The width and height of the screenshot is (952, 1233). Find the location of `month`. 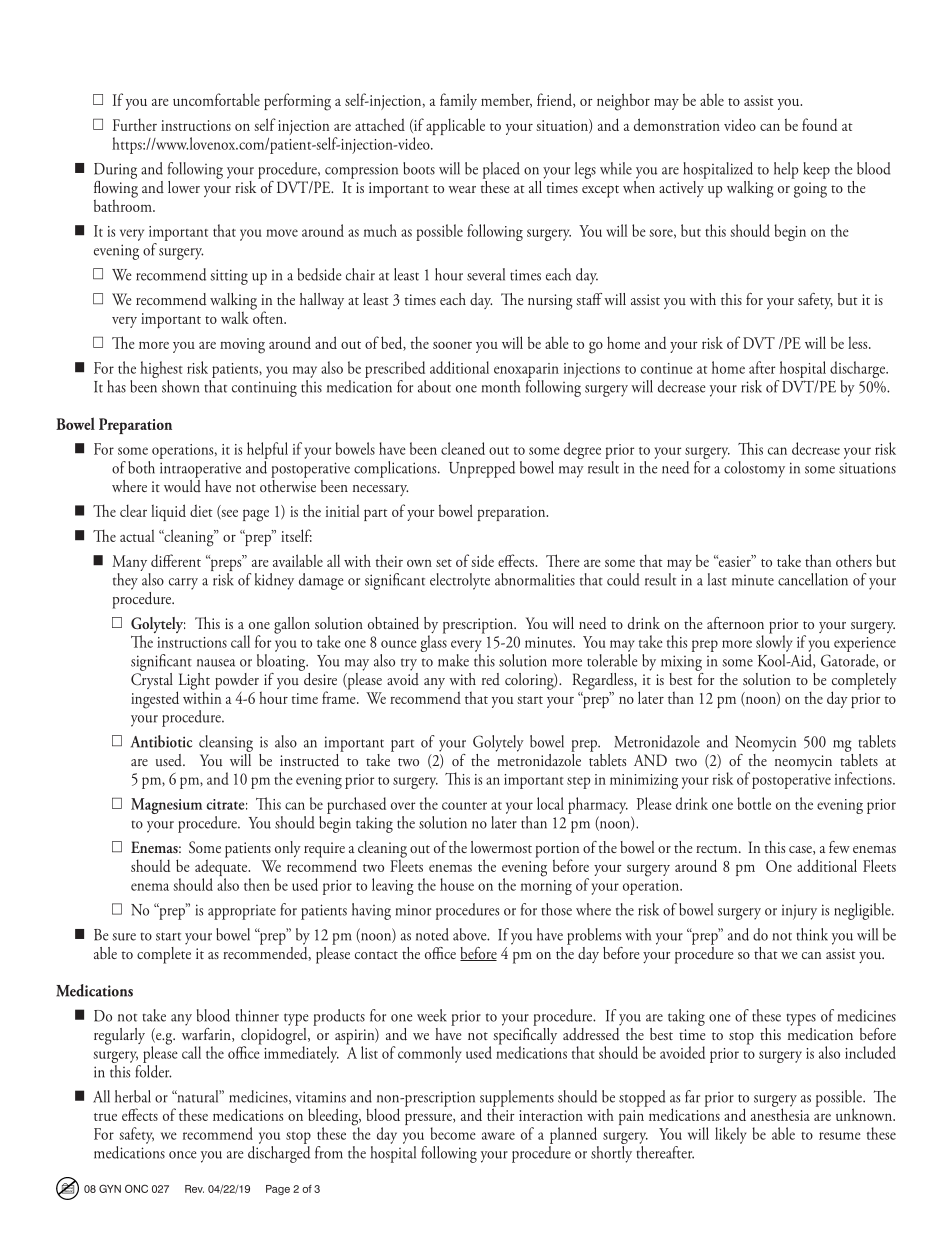

month is located at coordinates (501, 386).
